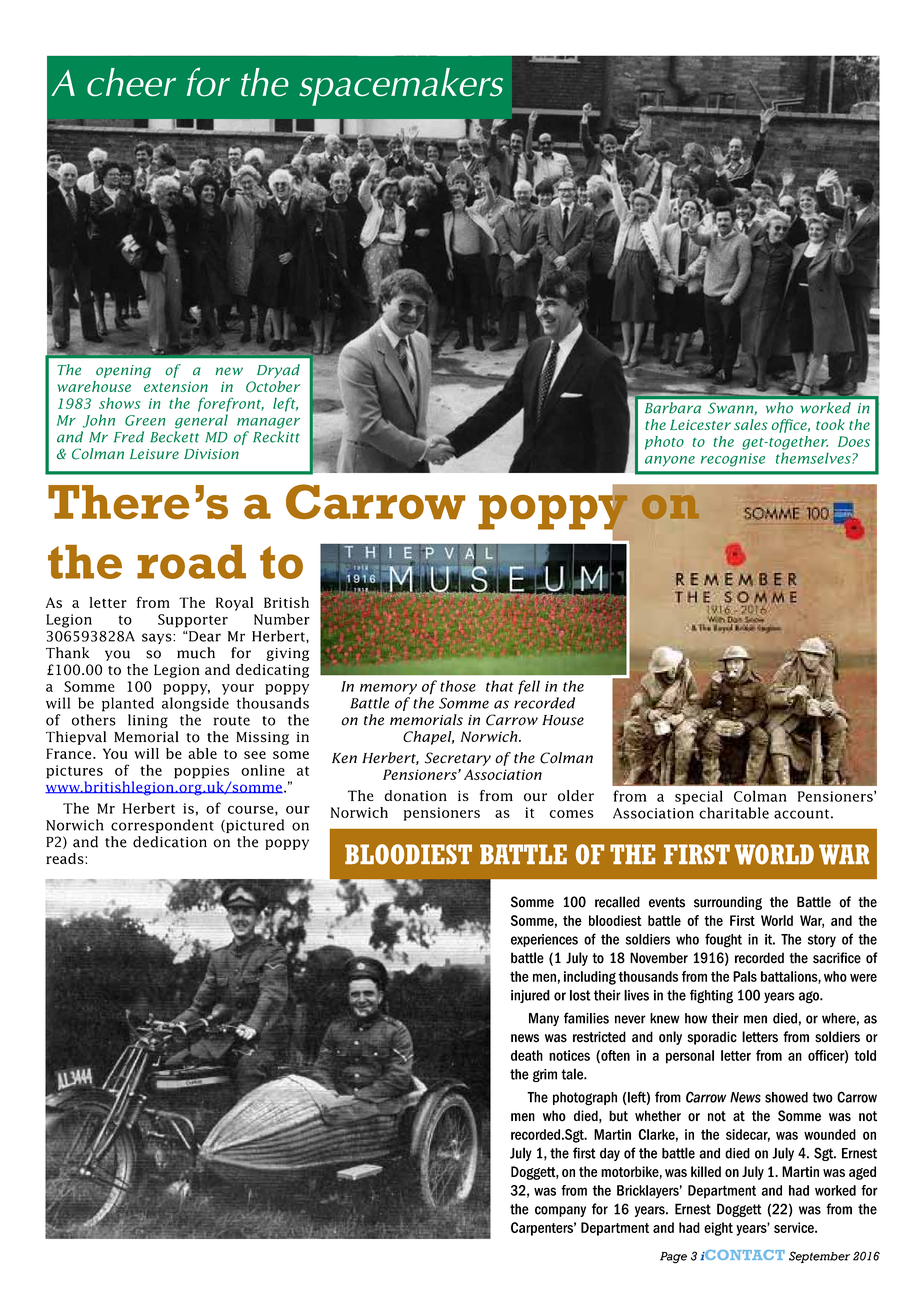 This page has width=924, height=1308. Describe the element at coordinates (415, 795) in the page. I see `donation` at that location.
